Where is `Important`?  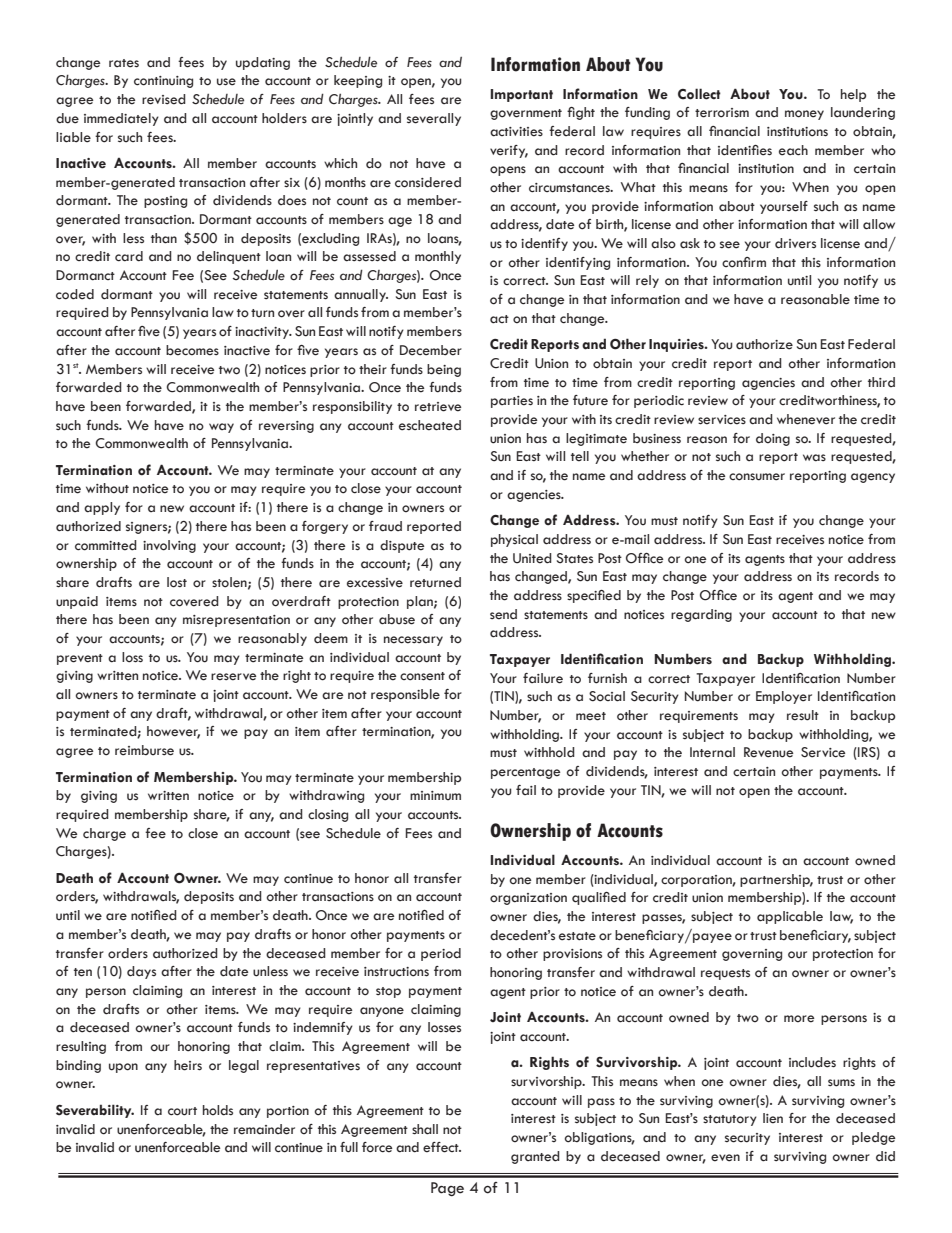 Important is located at coordinates (522, 95).
